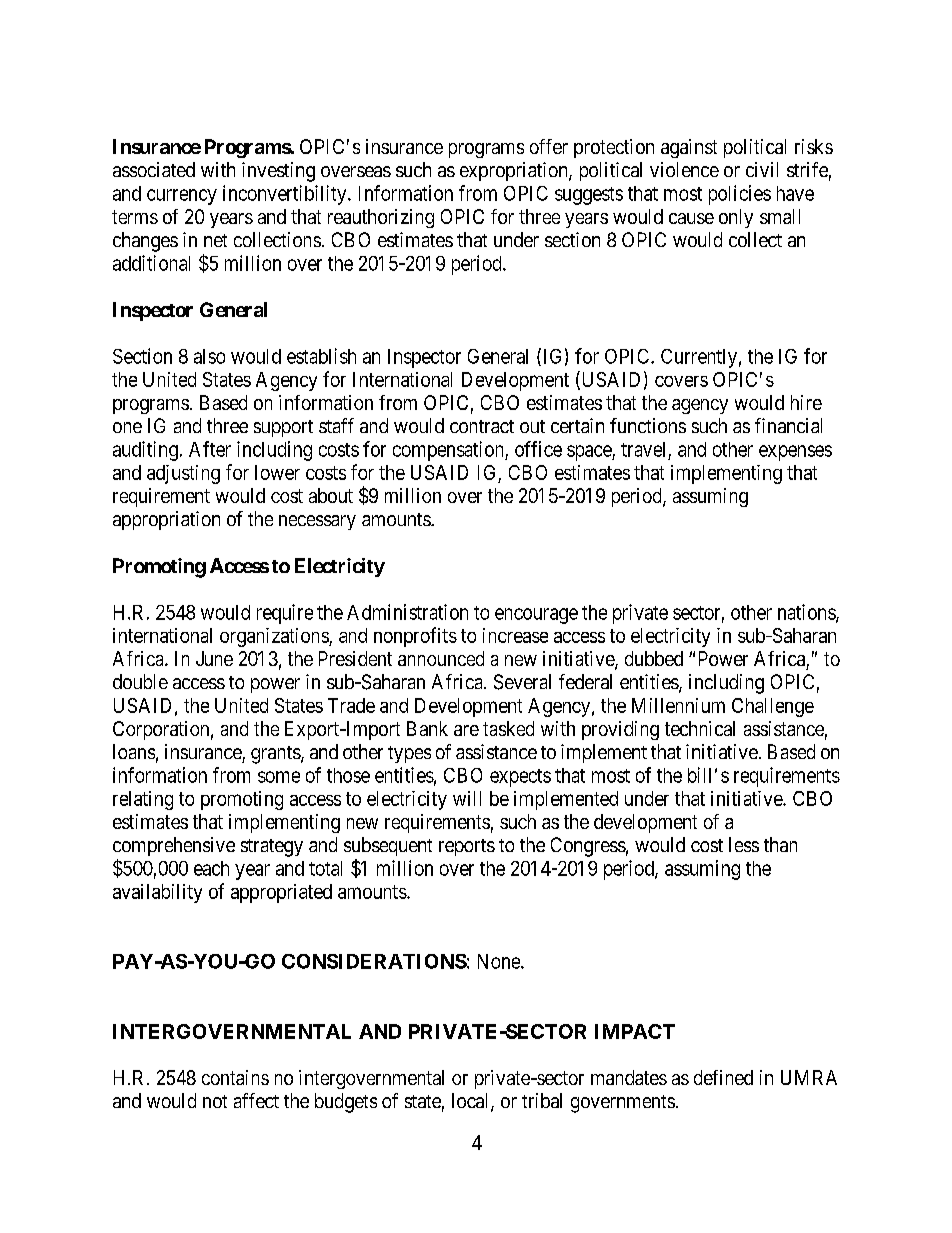 This document has width=952, height=1233. I want to click on adjusting, so click(183, 474).
